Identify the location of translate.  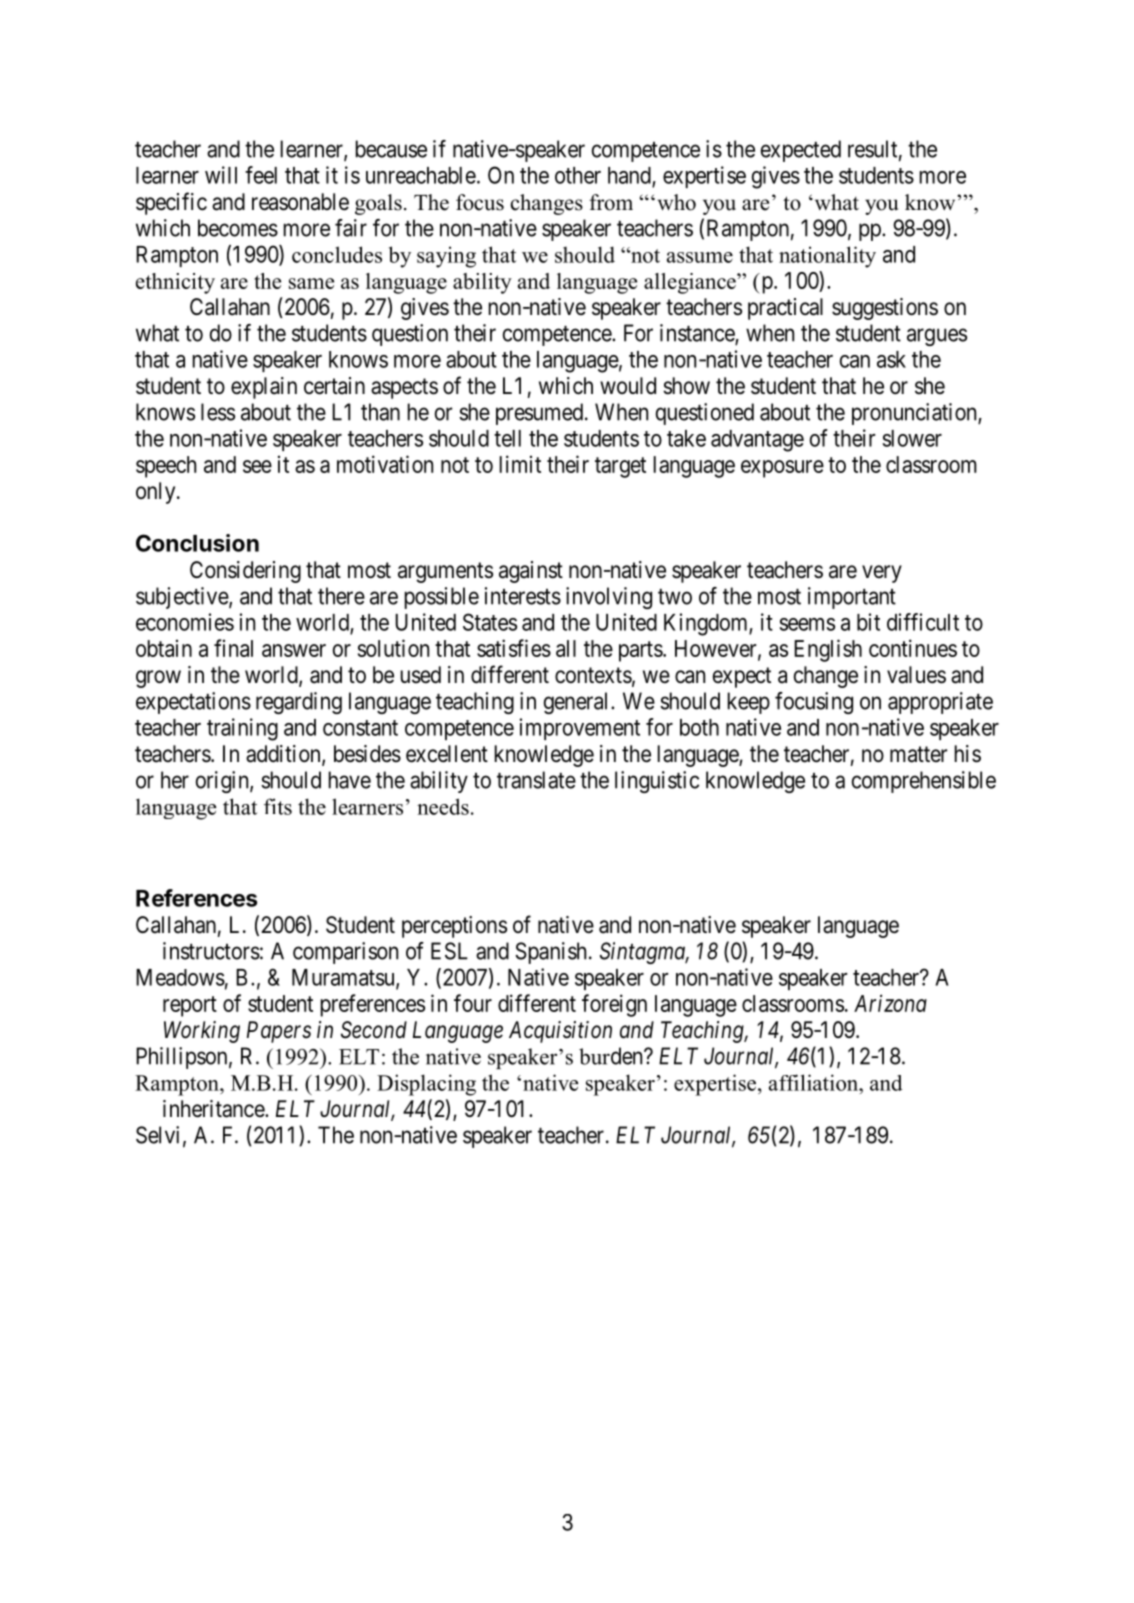
(536, 780).
